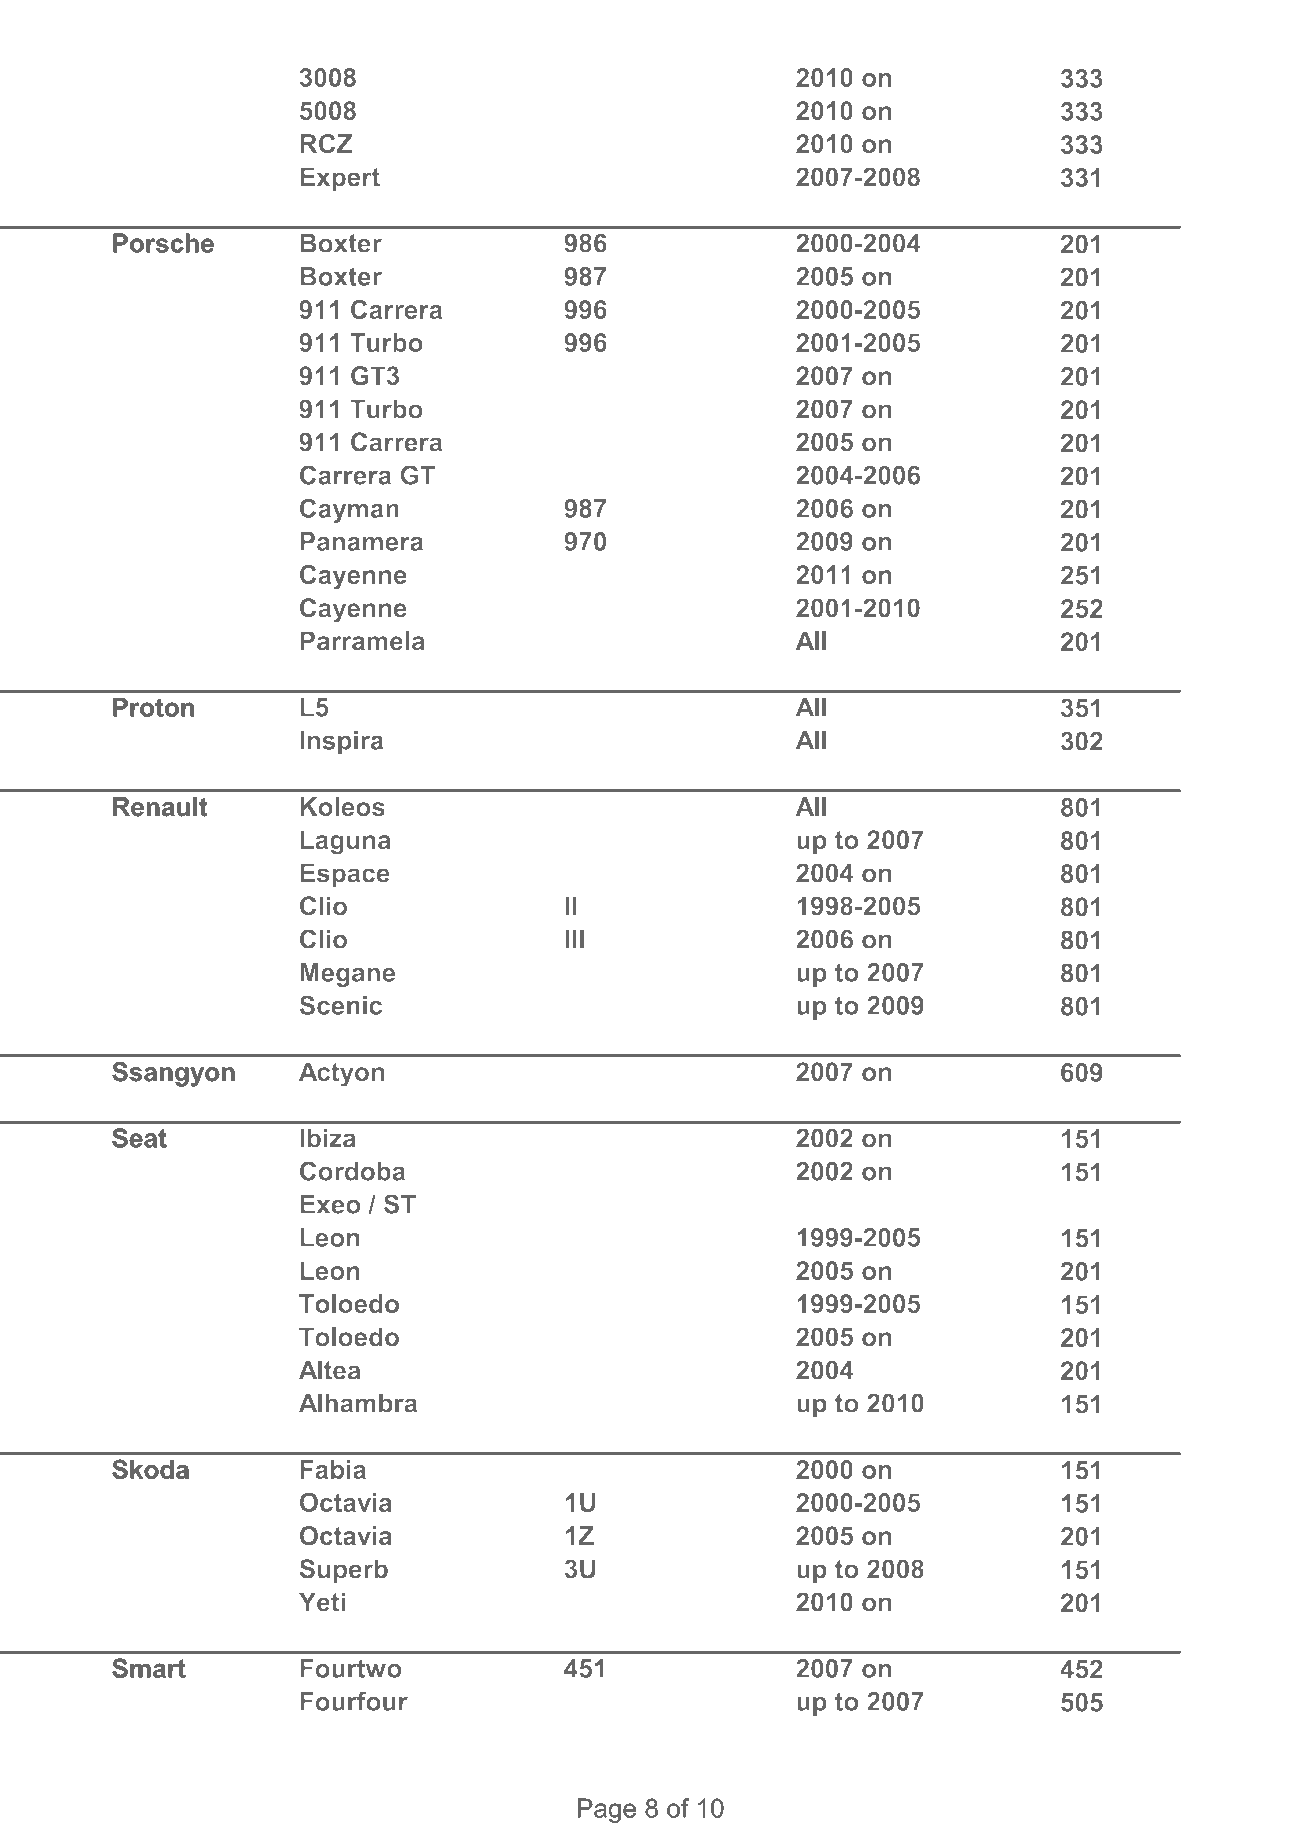  What do you see at coordinates (149, 1668) in the screenshot?
I see `Smart` at bounding box center [149, 1668].
